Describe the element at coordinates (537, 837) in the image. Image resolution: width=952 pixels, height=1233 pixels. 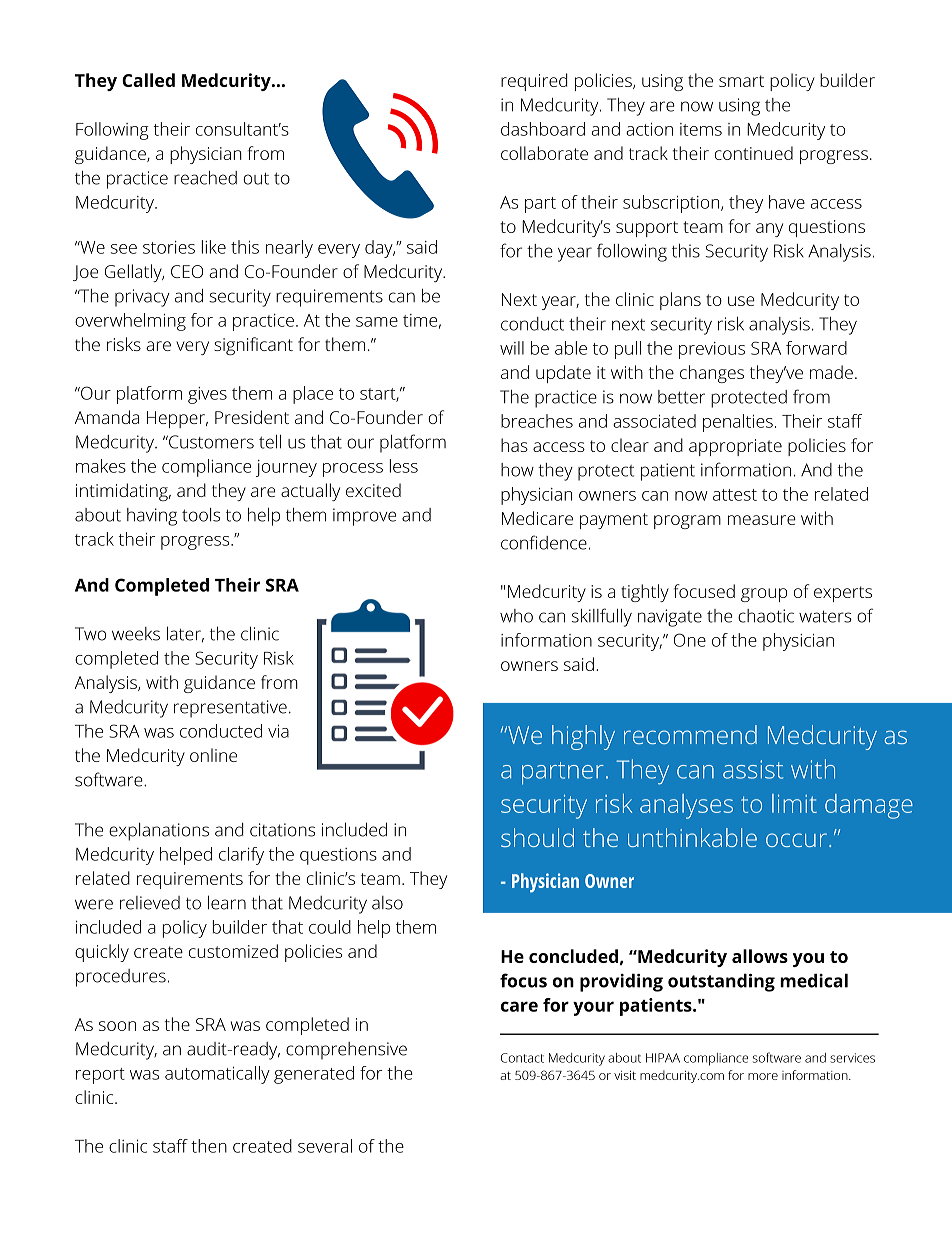
I see `should` at that location.
